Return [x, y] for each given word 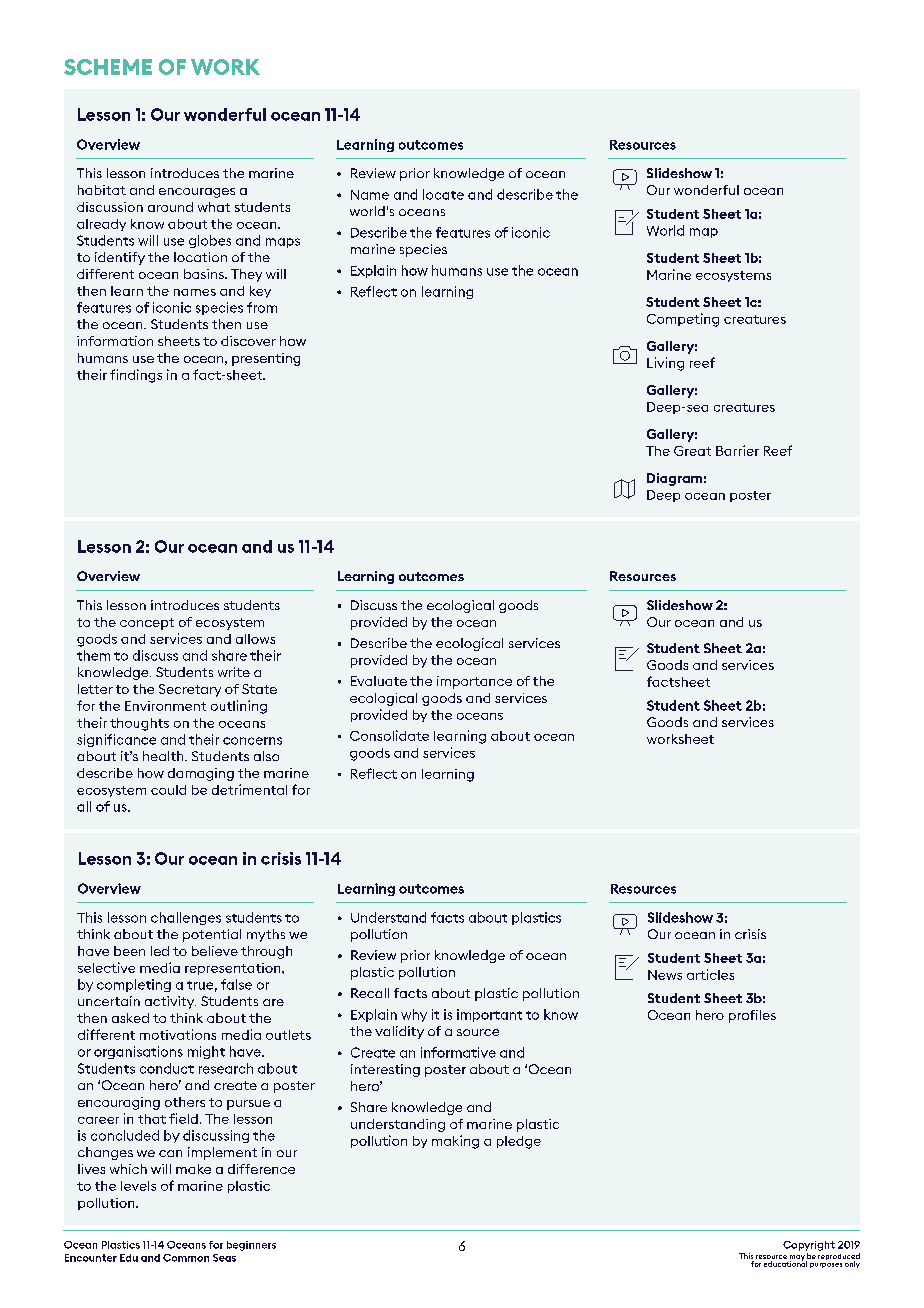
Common [186, 1258]
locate [443, 194]
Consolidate [389, 735]
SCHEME [108, 67]
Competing [683, 320]
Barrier [737, 450]
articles [710, 974]
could [168, 790]
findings [136, 376]
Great [692, 451]
